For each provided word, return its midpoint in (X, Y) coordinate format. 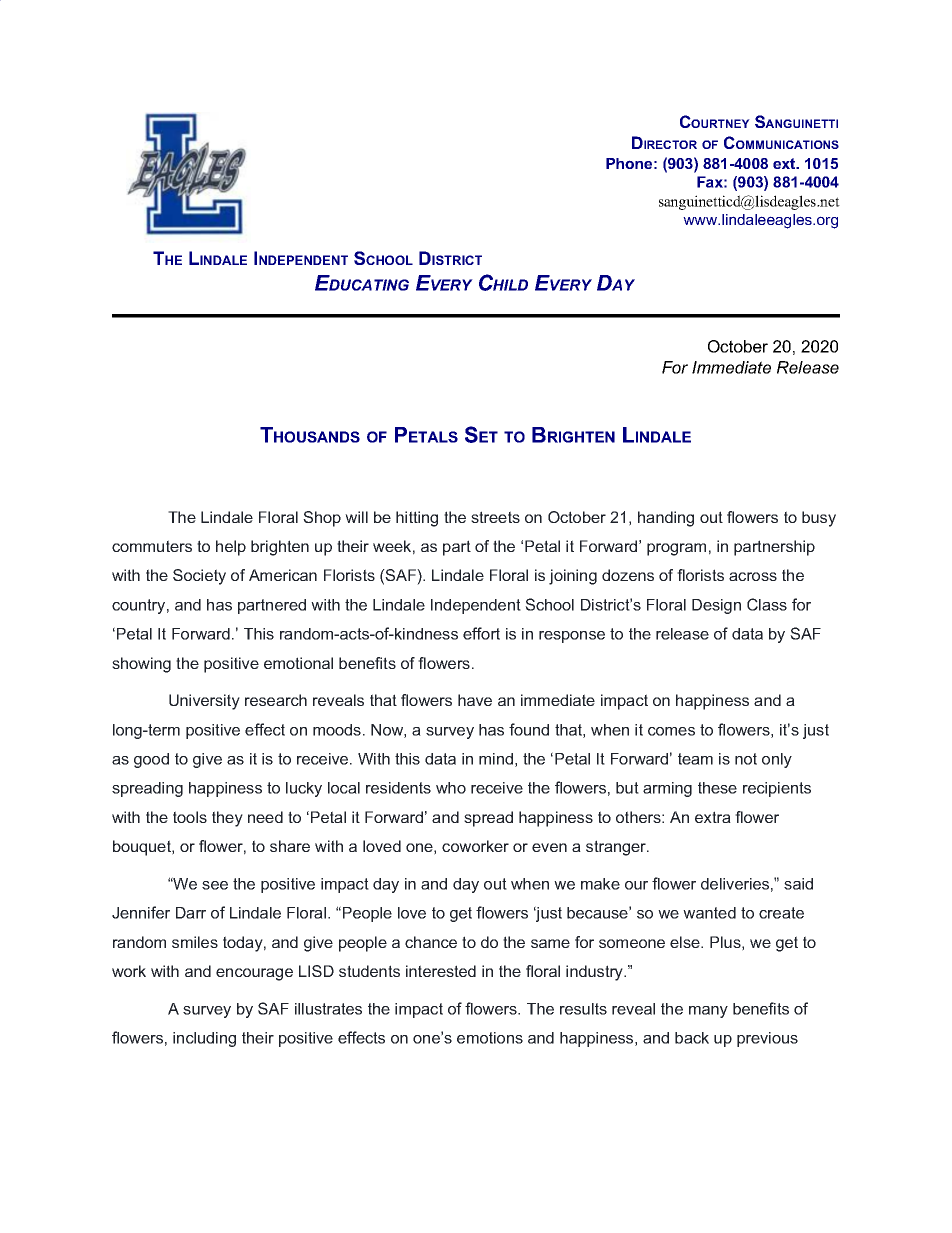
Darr (191, 913)
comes (671, 731)
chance (431, 942)
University (204, 702)
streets (495, 517)
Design (716, 606)
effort (481, 633)
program (676, 549)
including (204, 1039)
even (549, 847)
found (529, 729)
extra (713, 817)
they (227, 819)
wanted (709, 913)
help (231, 548)
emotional (298, 663)
